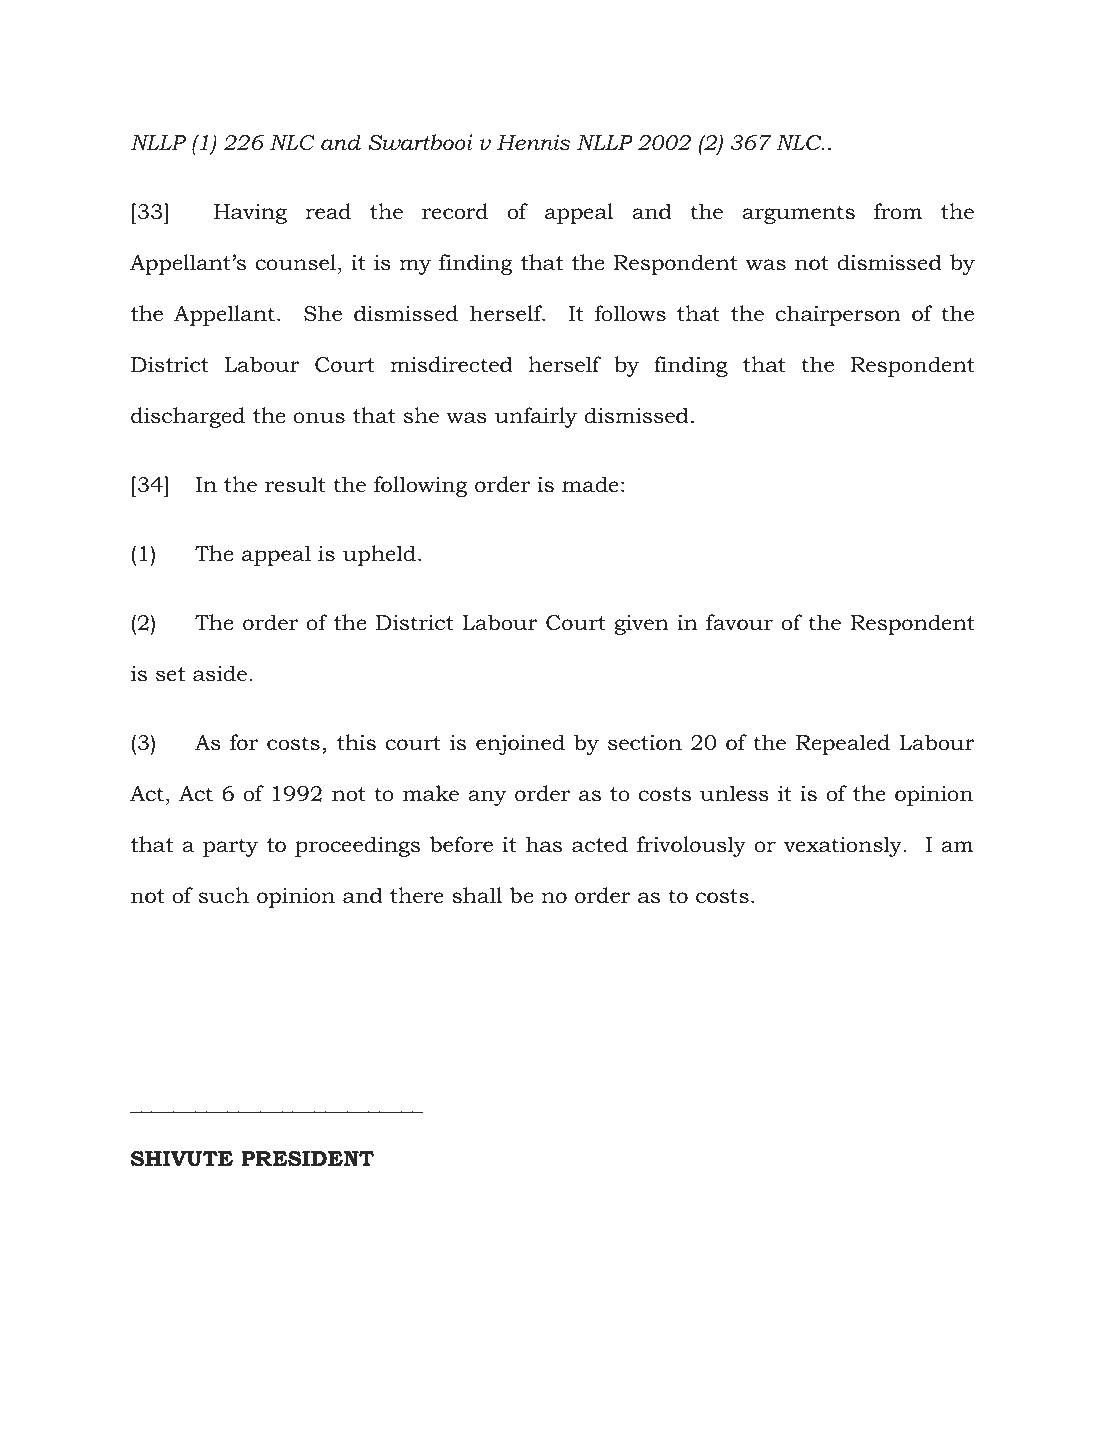 The image size is (1106, 1431). I want to click on Repealed, so click(843, 744).
